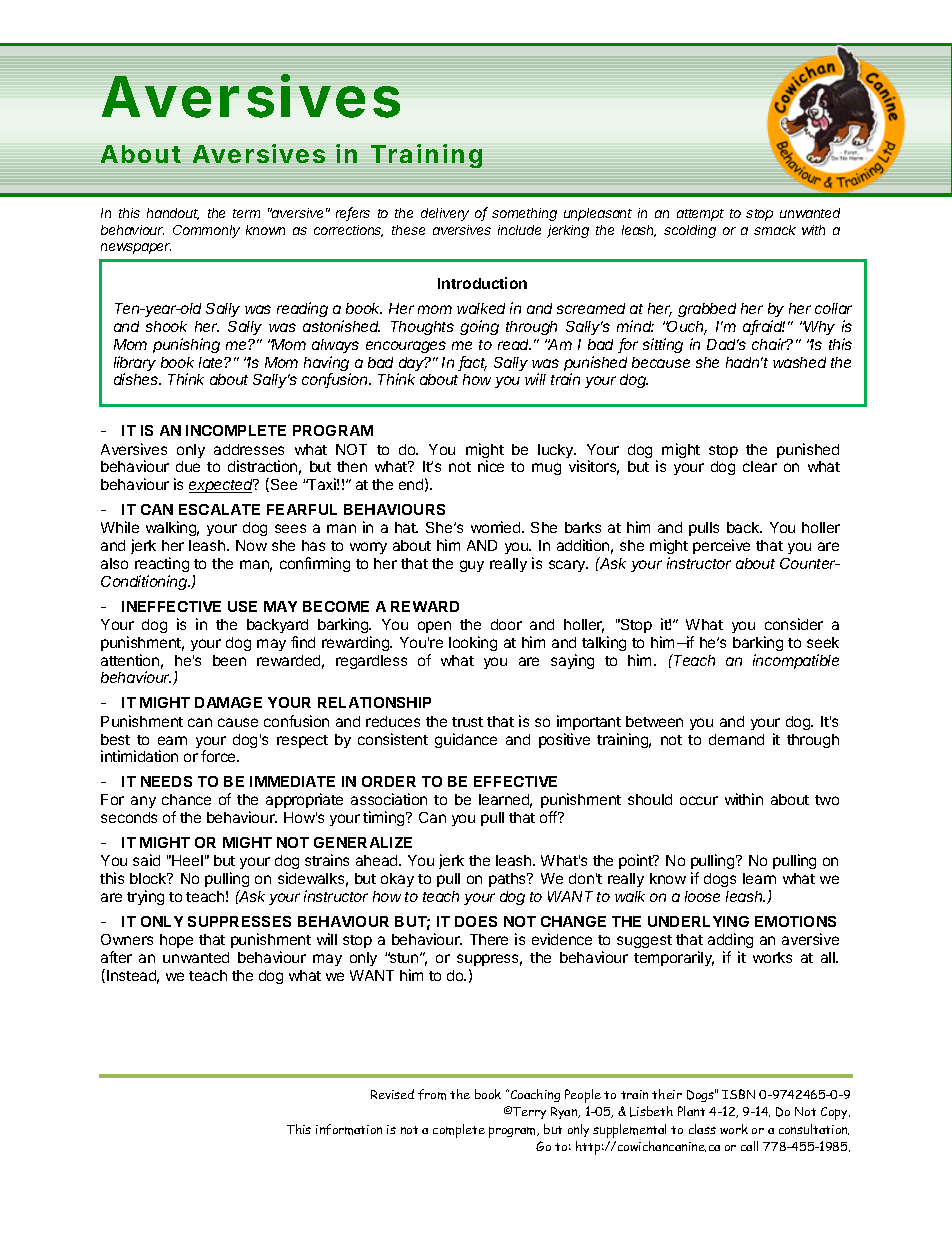  I want to click on smack, so click(775, 230).
